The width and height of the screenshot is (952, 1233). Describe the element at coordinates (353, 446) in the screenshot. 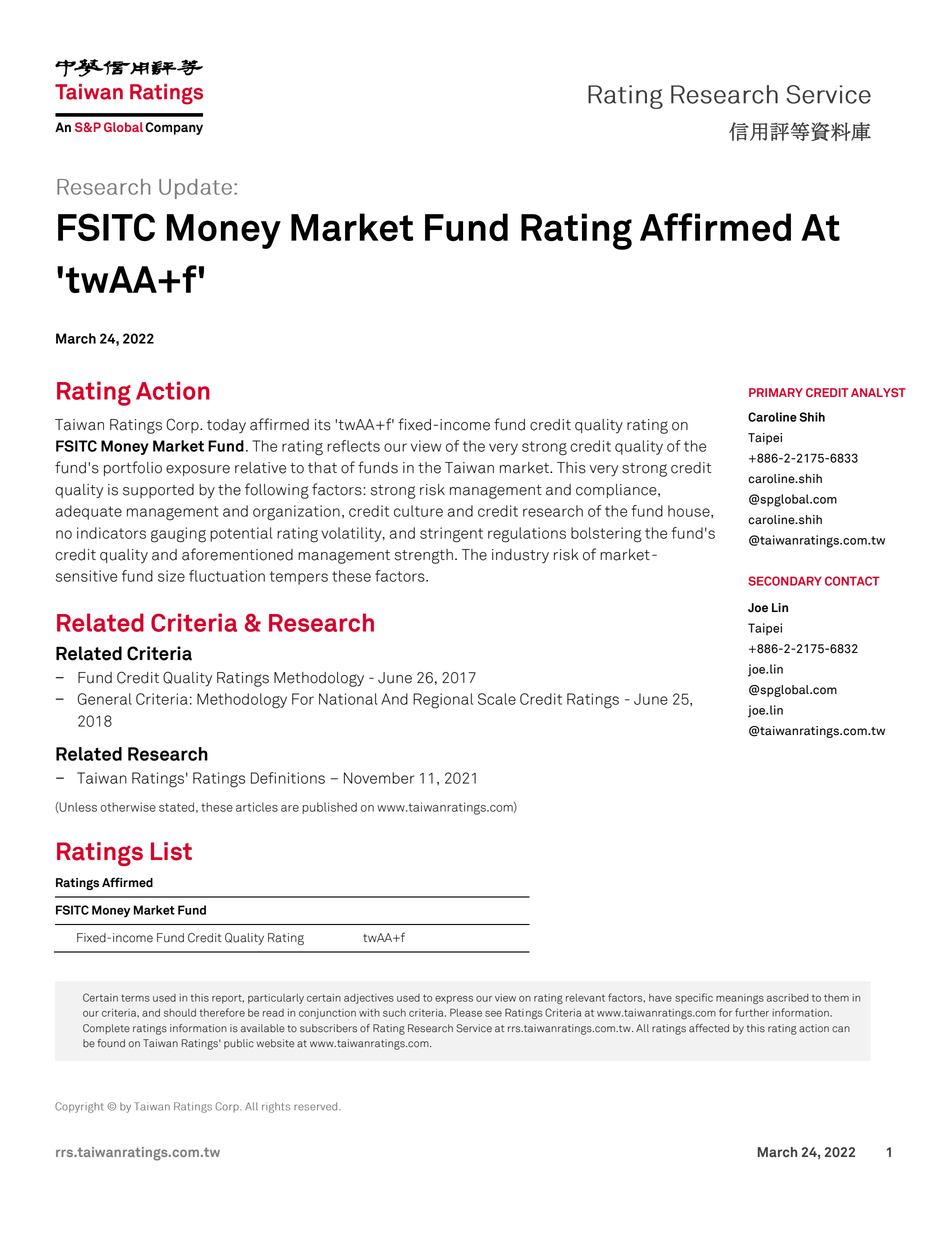

I see `reflects` at that location.
